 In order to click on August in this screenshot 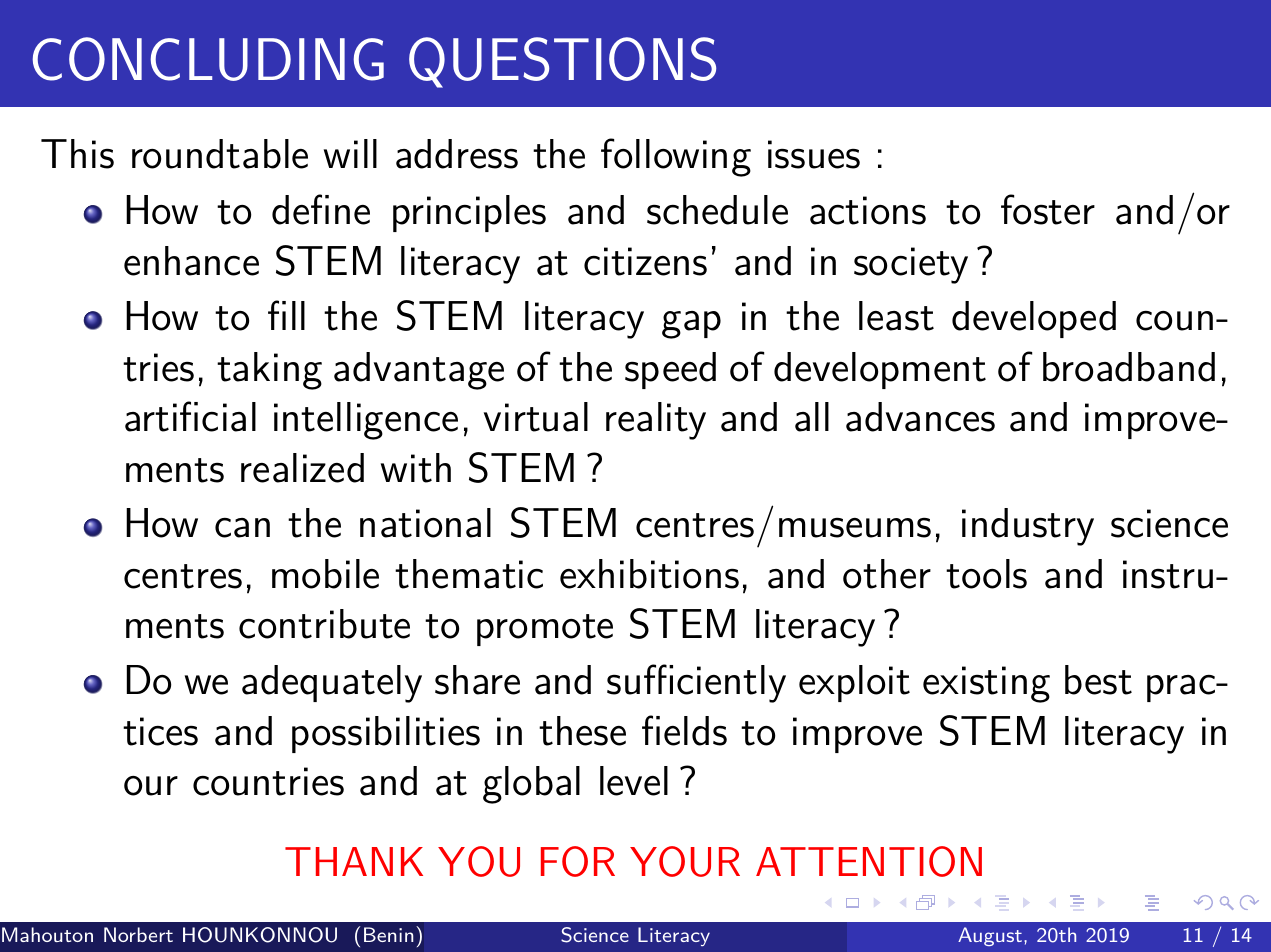, I will do `click(991, 936)`.
